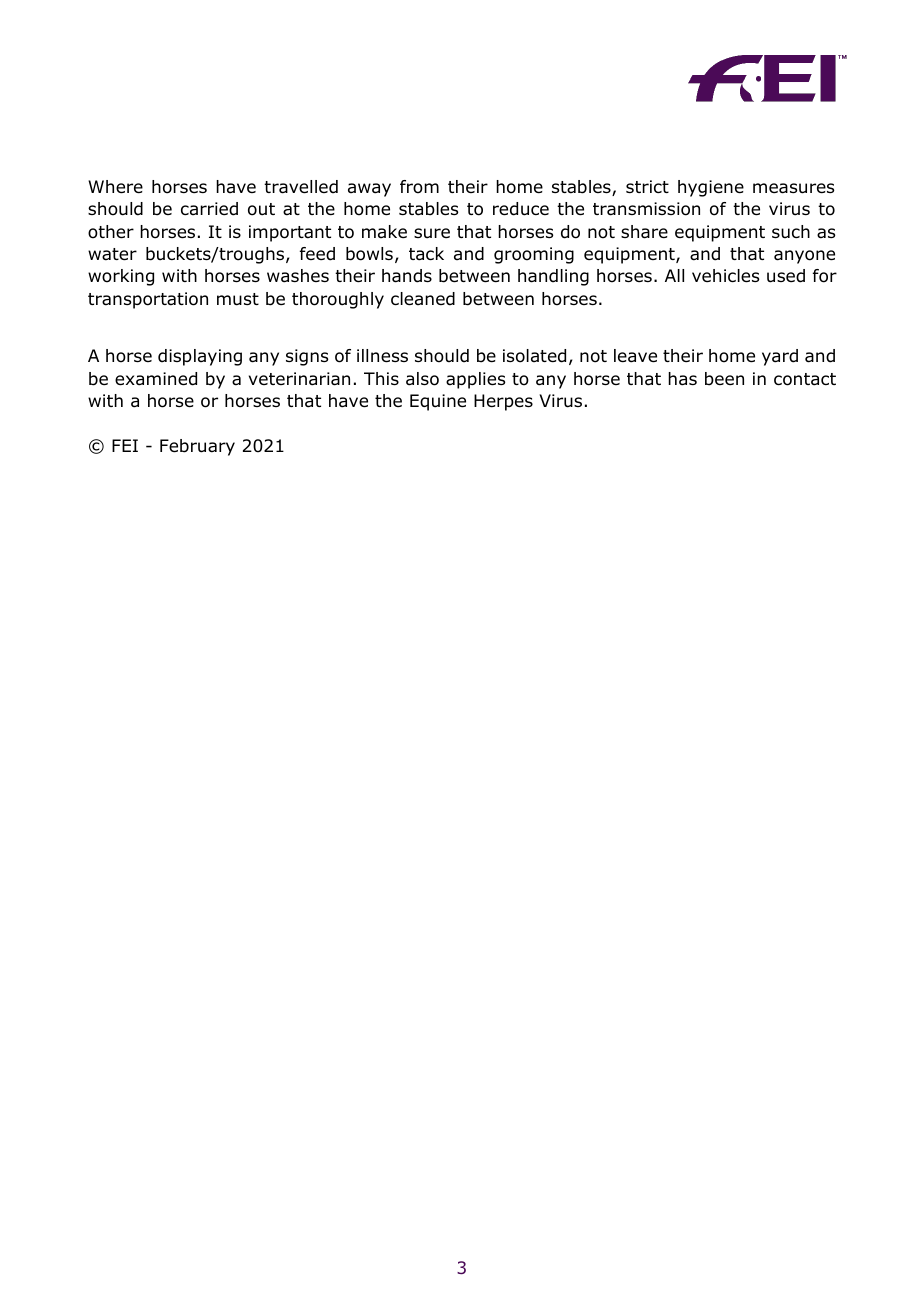 The image size is (924, 1309). I want to click on anyone, so click(804, 257).
